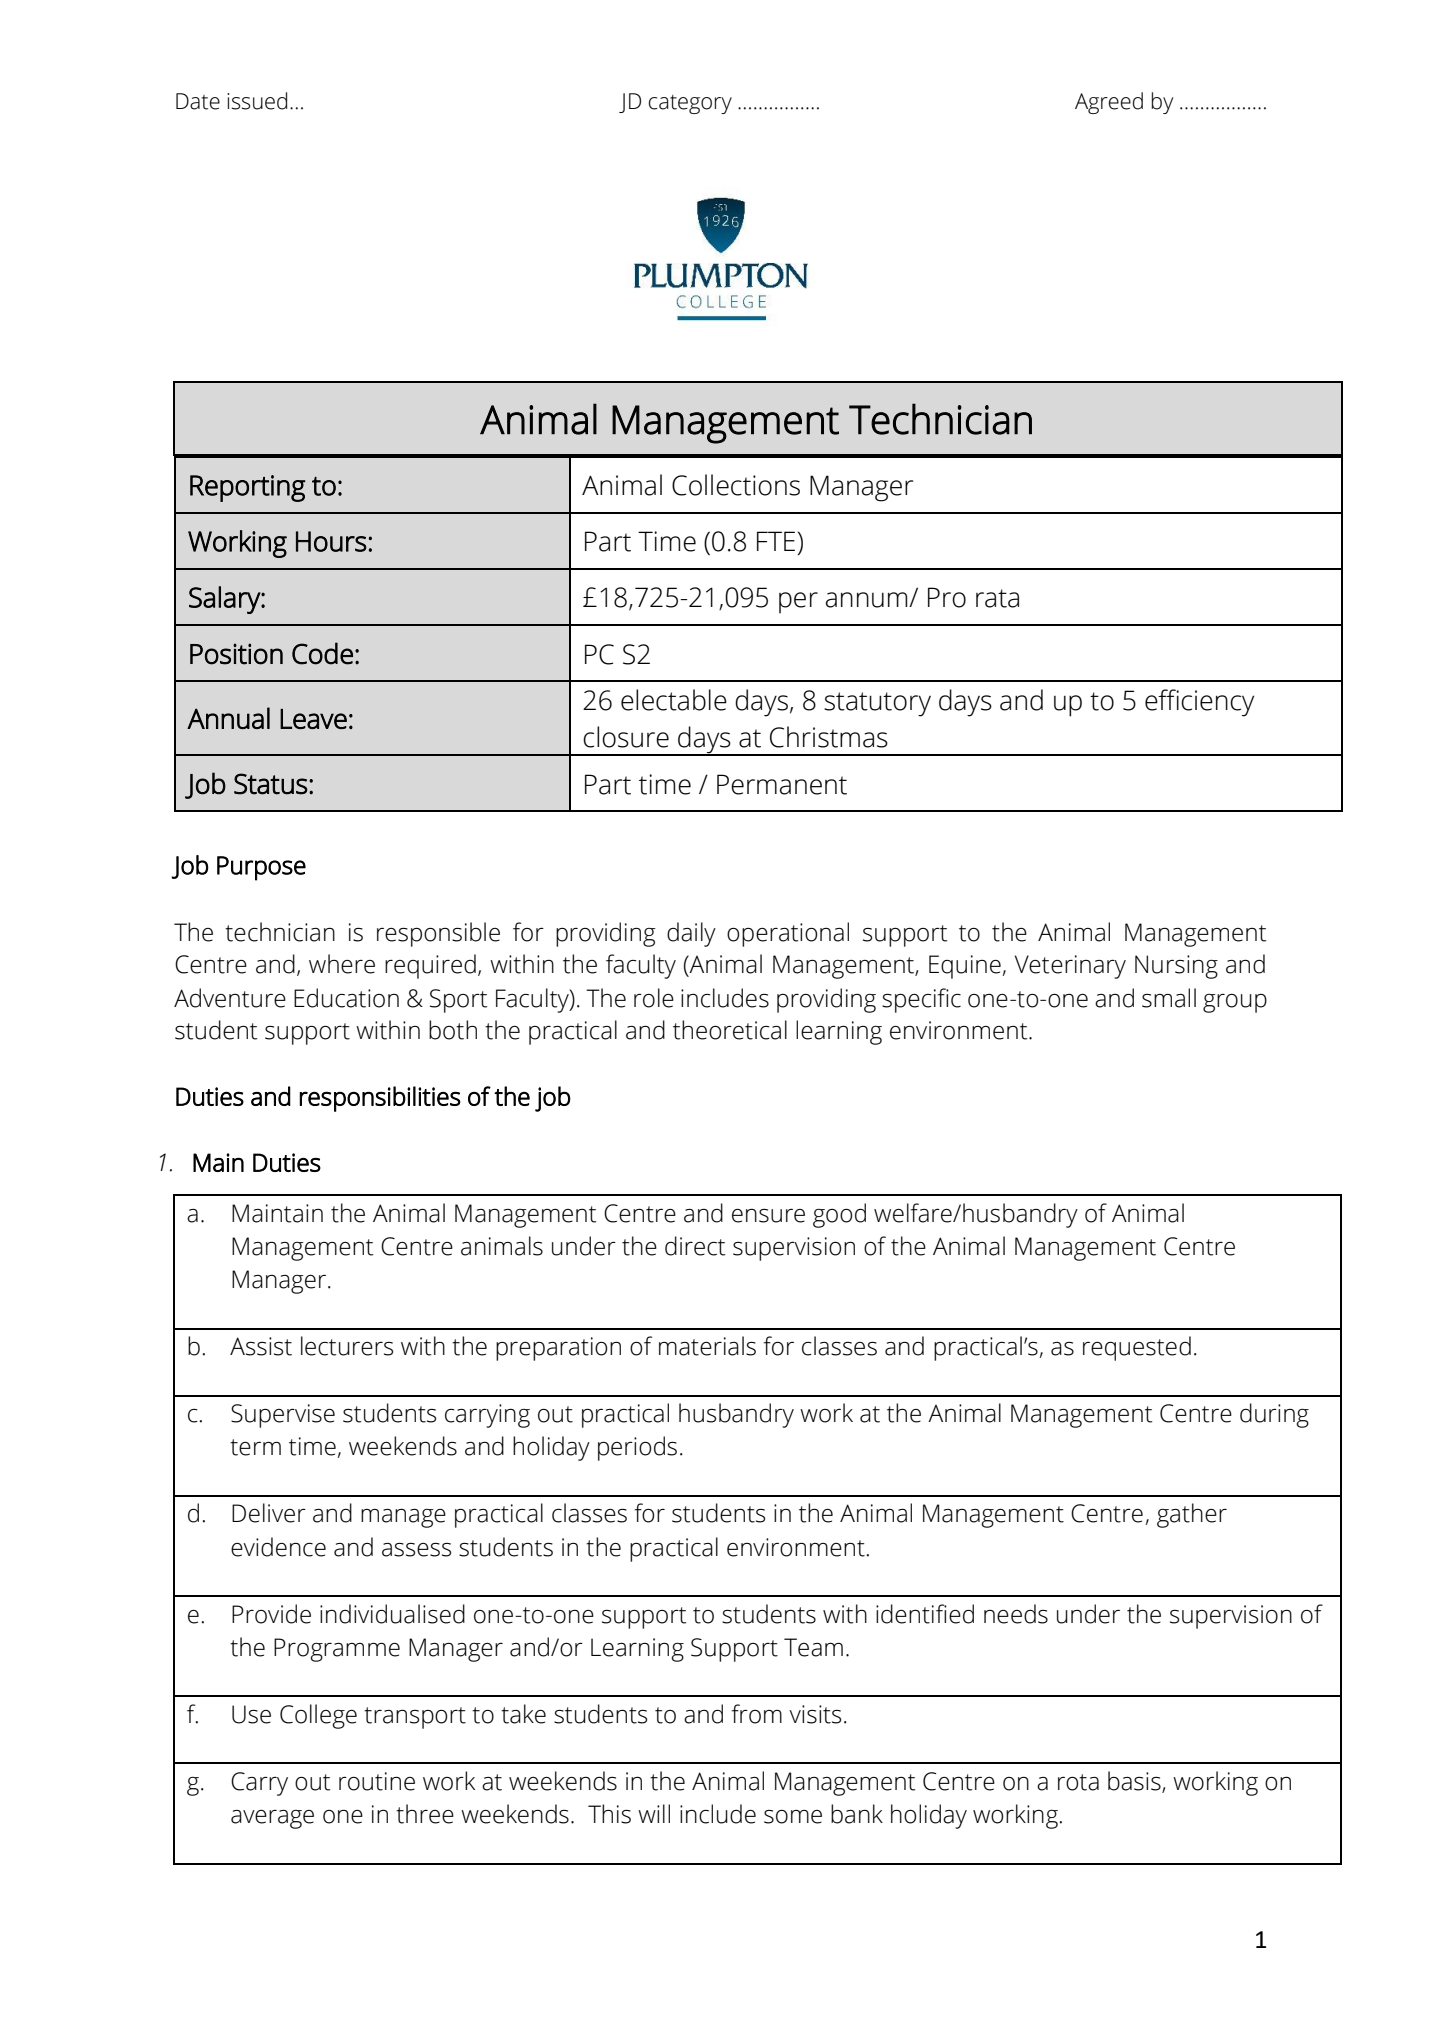 The height and width of the document is (2039, 1442). Describe the element at coordinates (674, 700) in the document. I see `electable` at that location.
